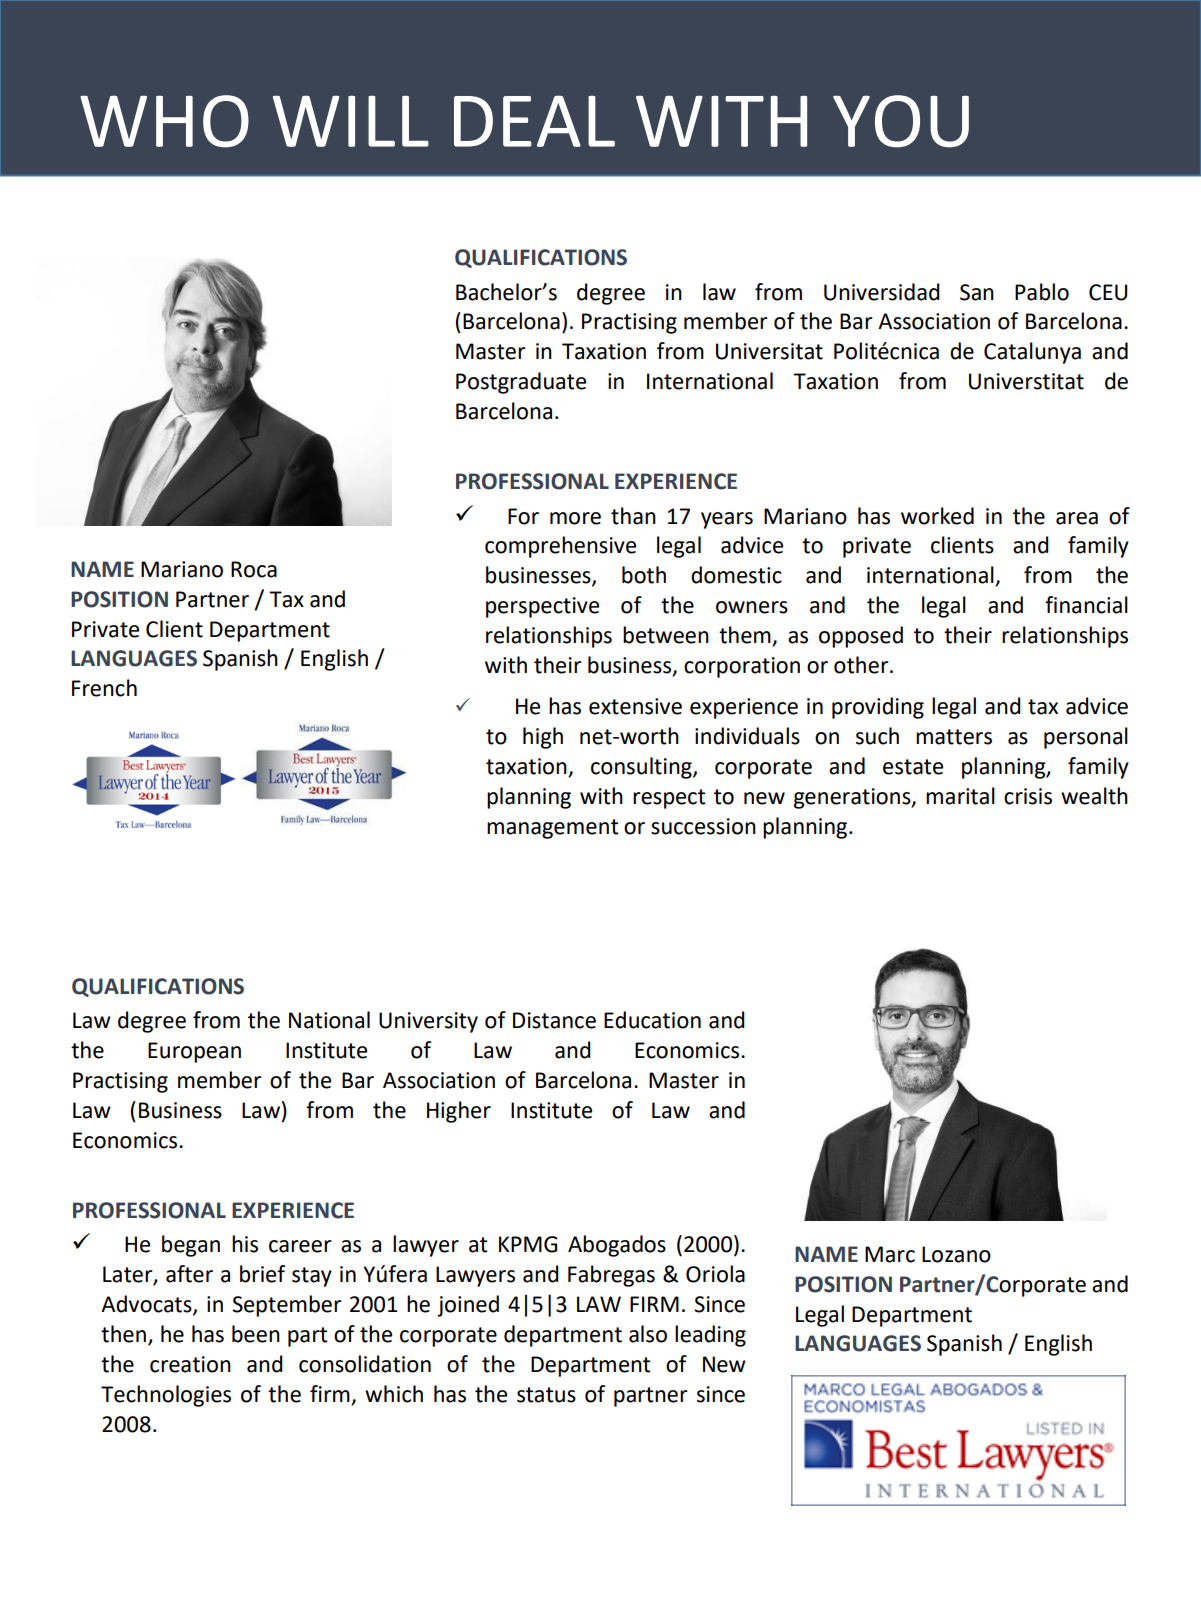 This screenshot has width=1201, height=1602. Describe the element at coordinates (956, 1254) in the screenshot. I see `Lozano` at that location.
